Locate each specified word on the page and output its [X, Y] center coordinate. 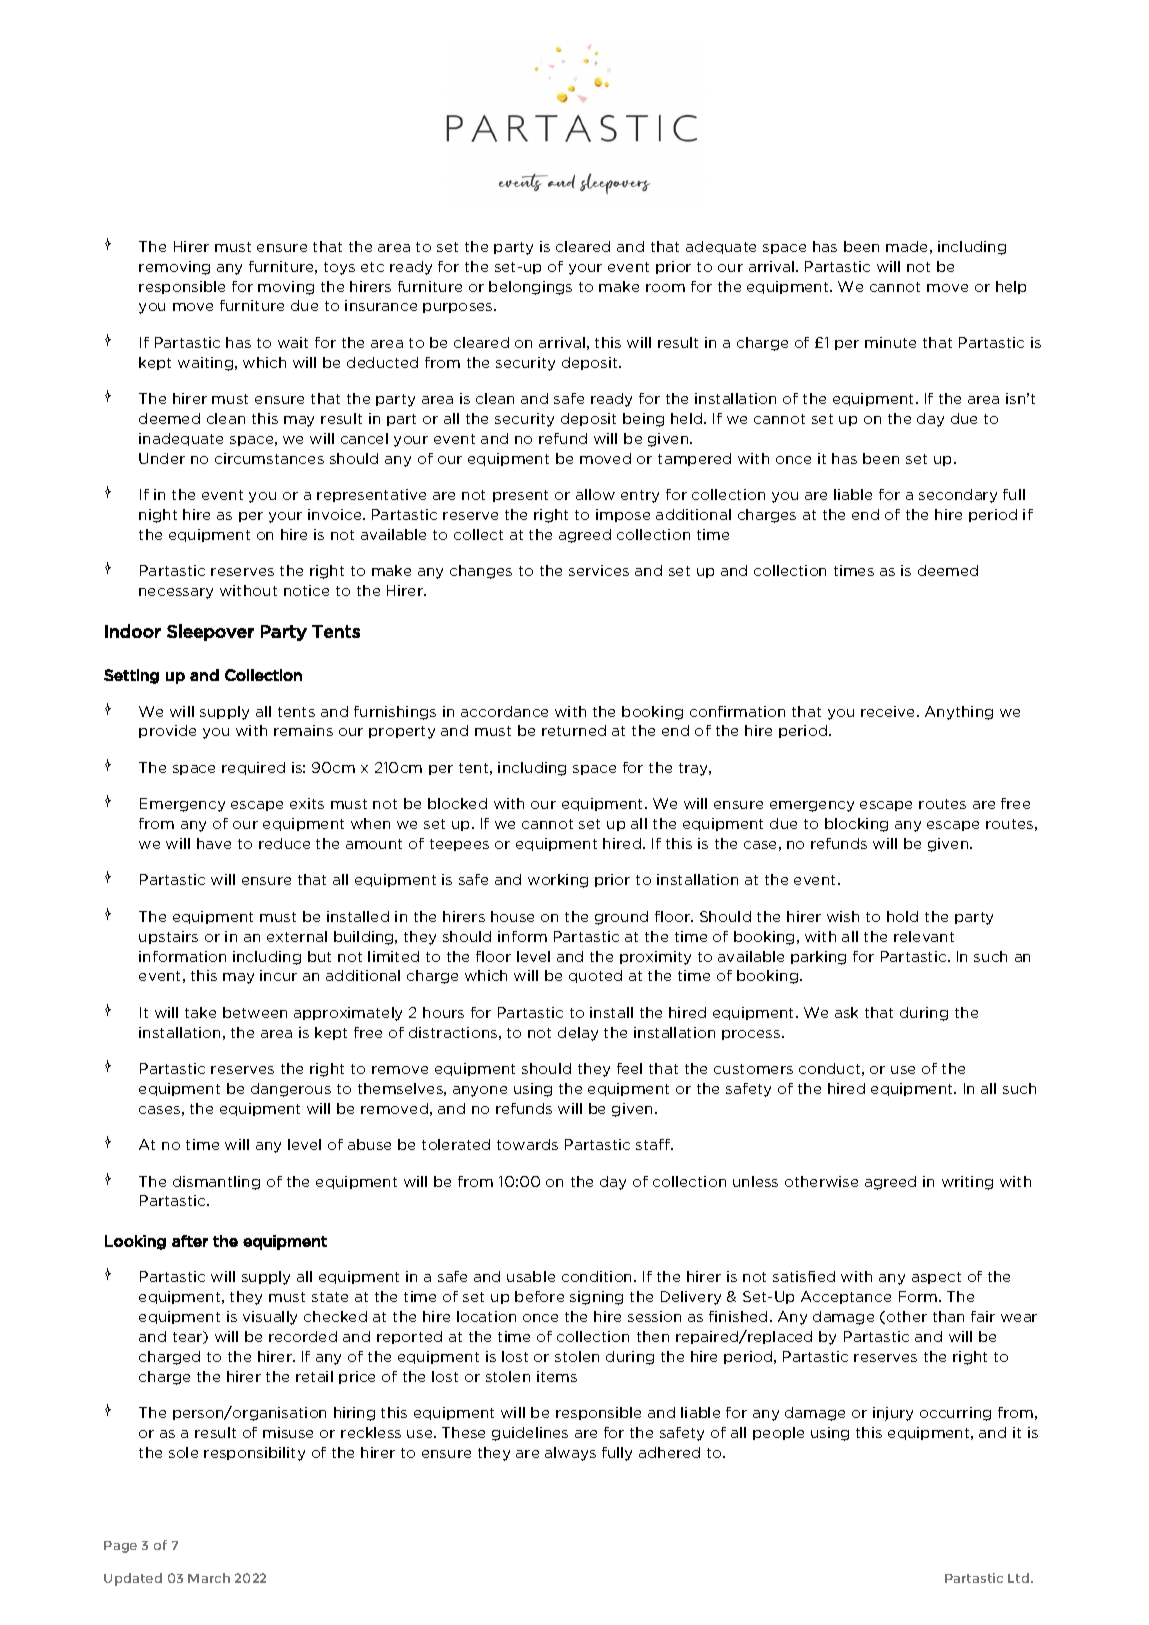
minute [890, 342]
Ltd [1020, 1578]
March [209, 1578]
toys [339, 268]
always [570, 1454]
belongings [530, 288]
